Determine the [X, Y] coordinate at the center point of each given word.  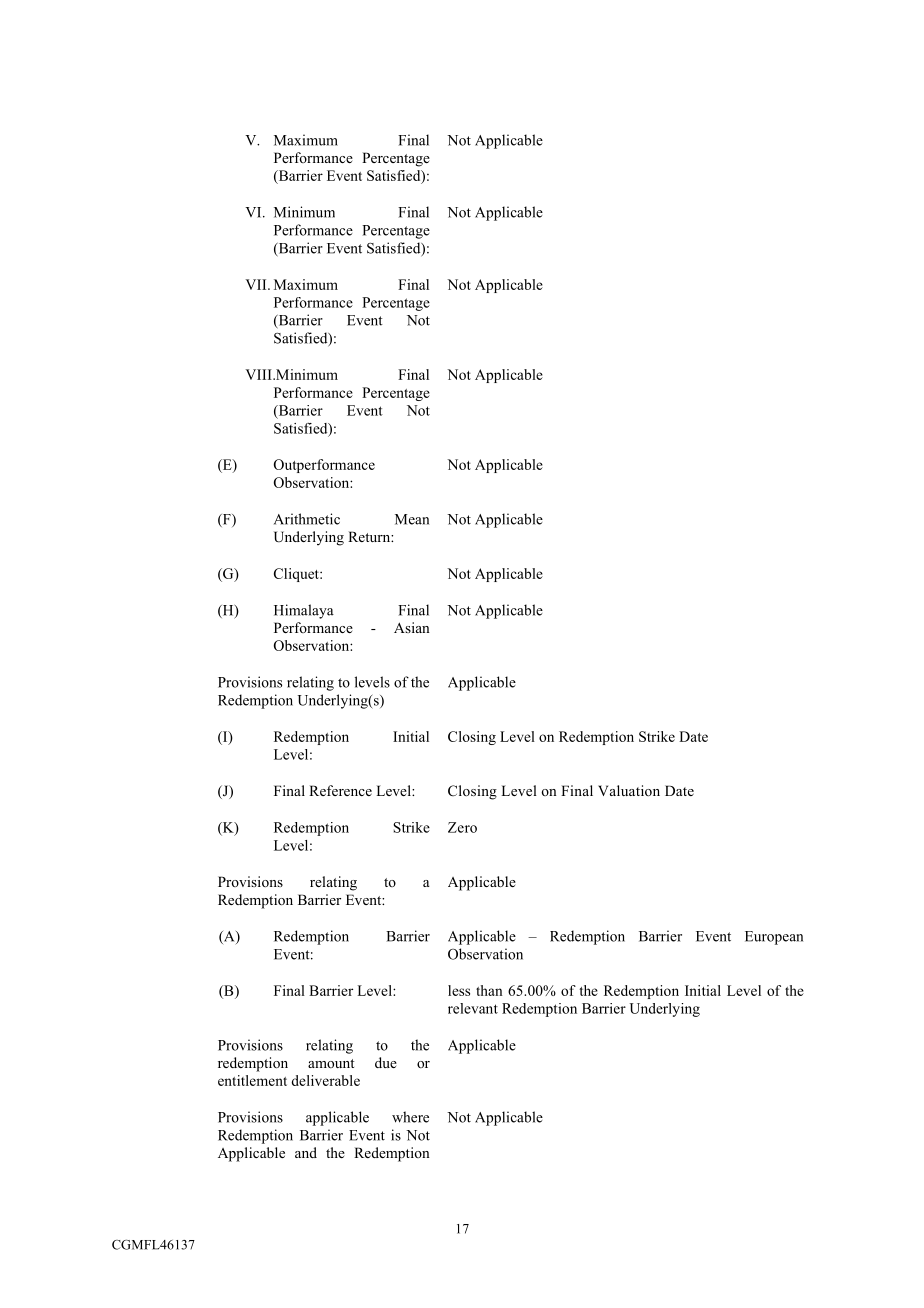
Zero [462, 827]
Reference [340, 790]
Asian [412, 627]
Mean [412, 519]
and [306, 1152]
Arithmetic [307, 519]
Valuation [629, 790]
